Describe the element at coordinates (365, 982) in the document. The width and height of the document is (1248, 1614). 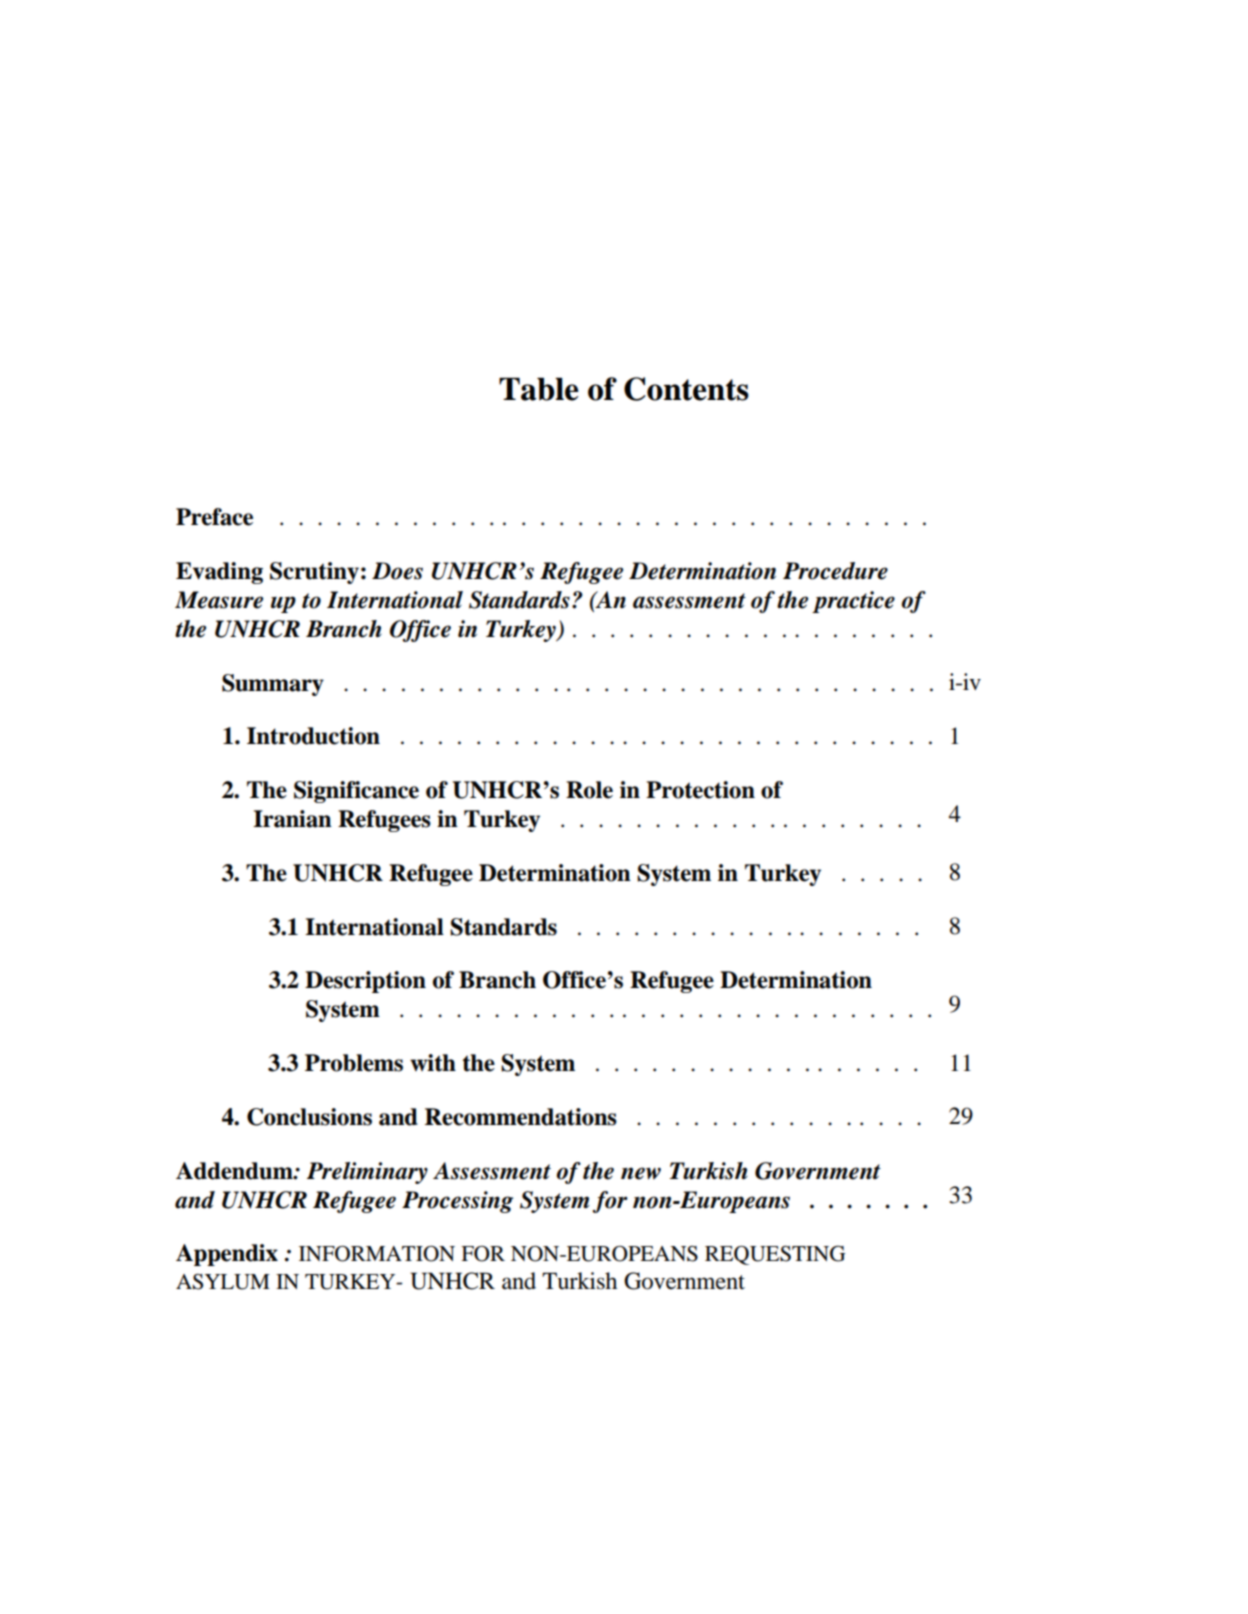
I see `Description` at that location.
